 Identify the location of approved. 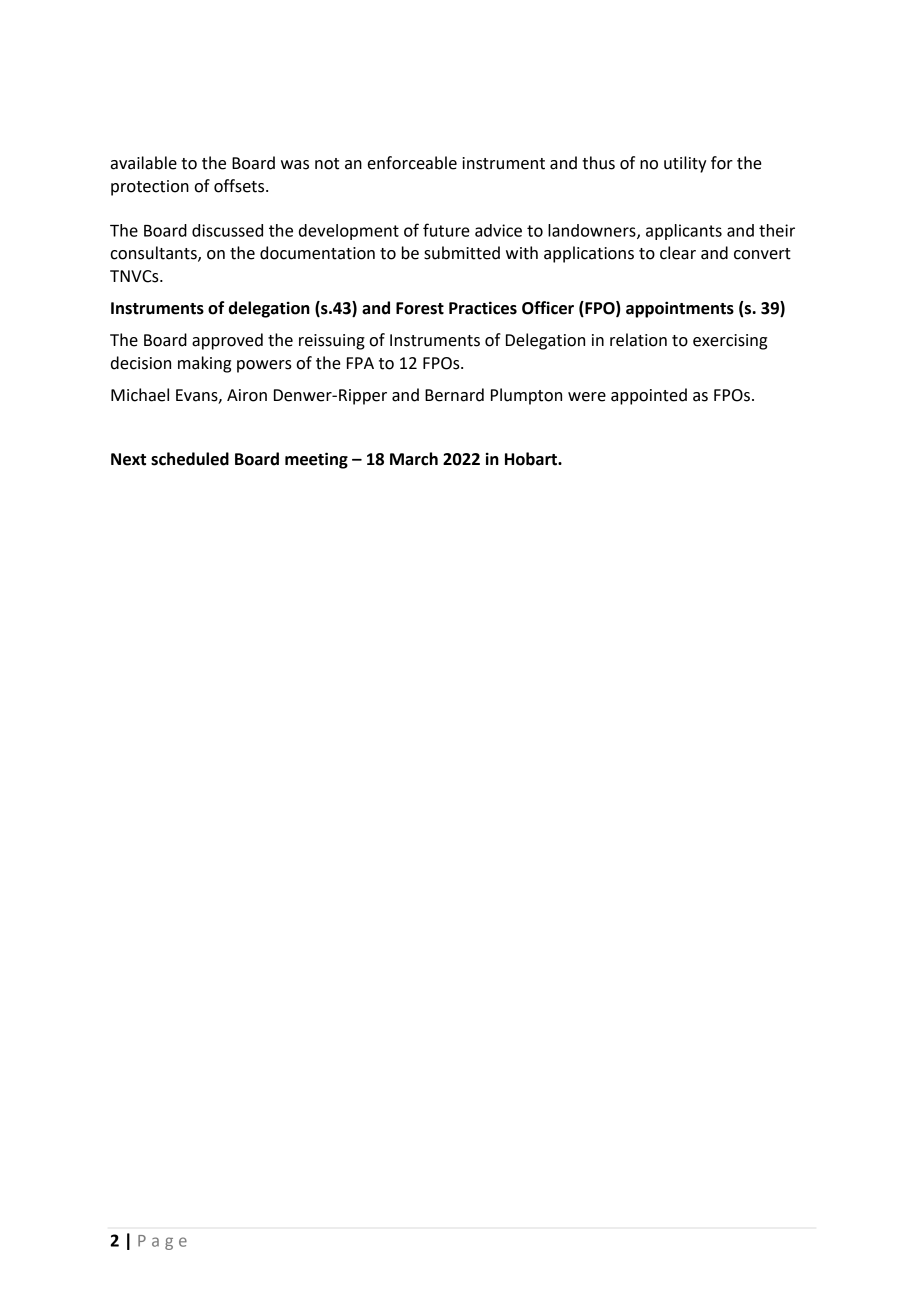
(227, 341).
